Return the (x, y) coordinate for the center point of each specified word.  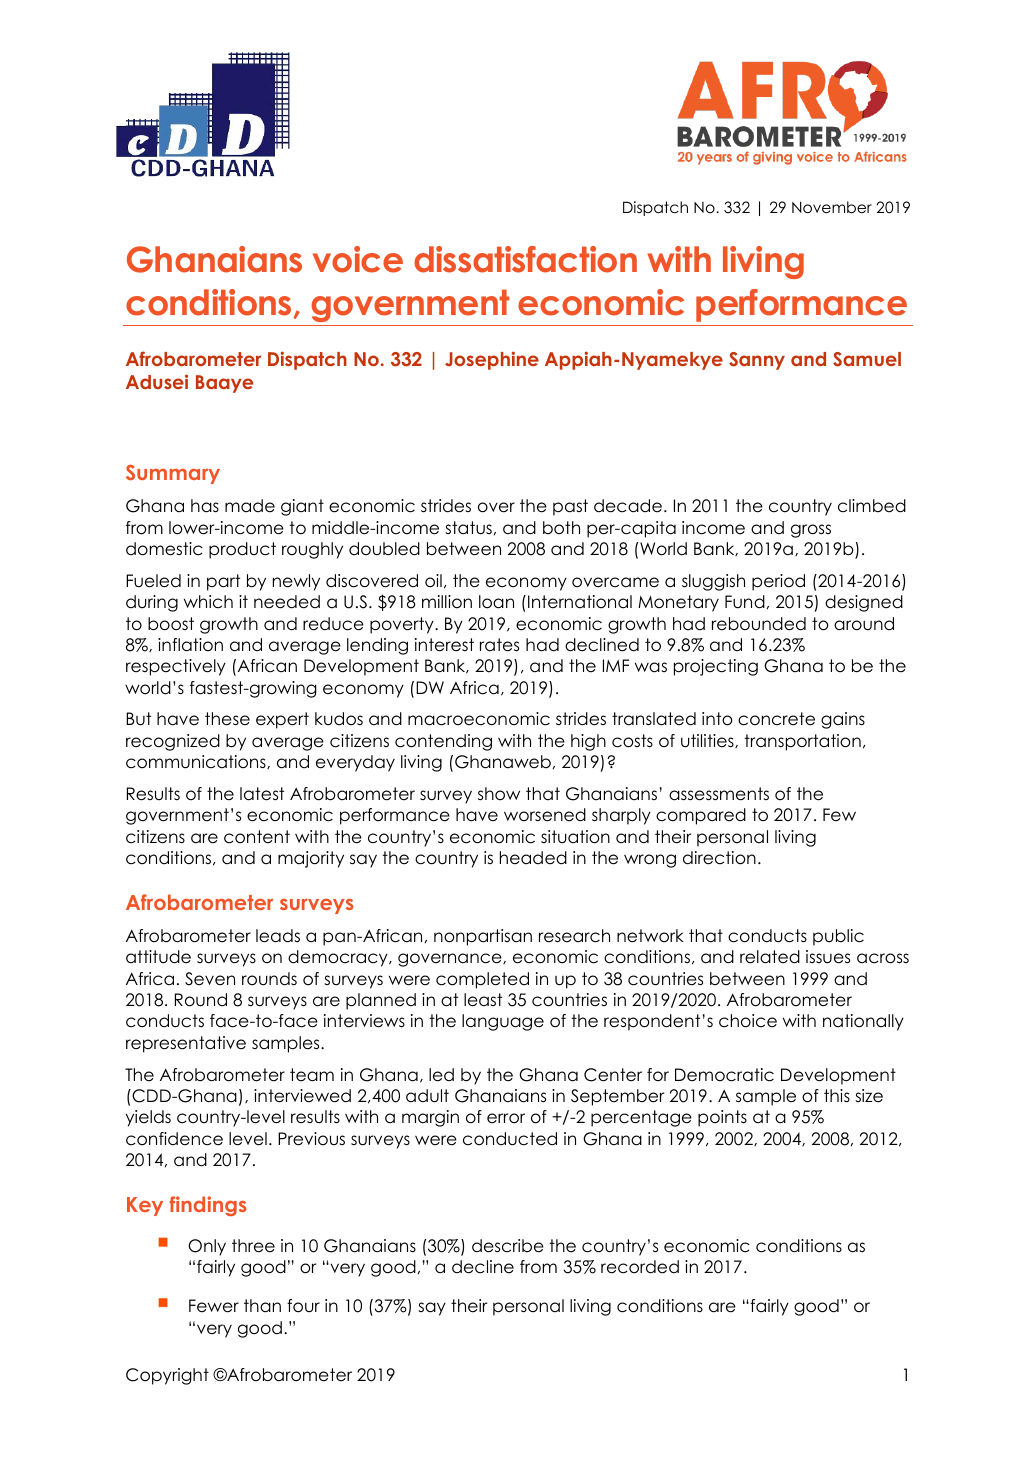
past (570, 507)
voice (358, 259)
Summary (173, 474)
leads (278, 936)
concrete (776, 719)
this (837, 1096)
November (832, 207)
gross (811, 531)
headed (533, 858)
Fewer (214, 1306)
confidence (174, 1139)
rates (499, 645)
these (227, 719)
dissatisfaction (525, 259)
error (506, 1118)
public (838, 937)
